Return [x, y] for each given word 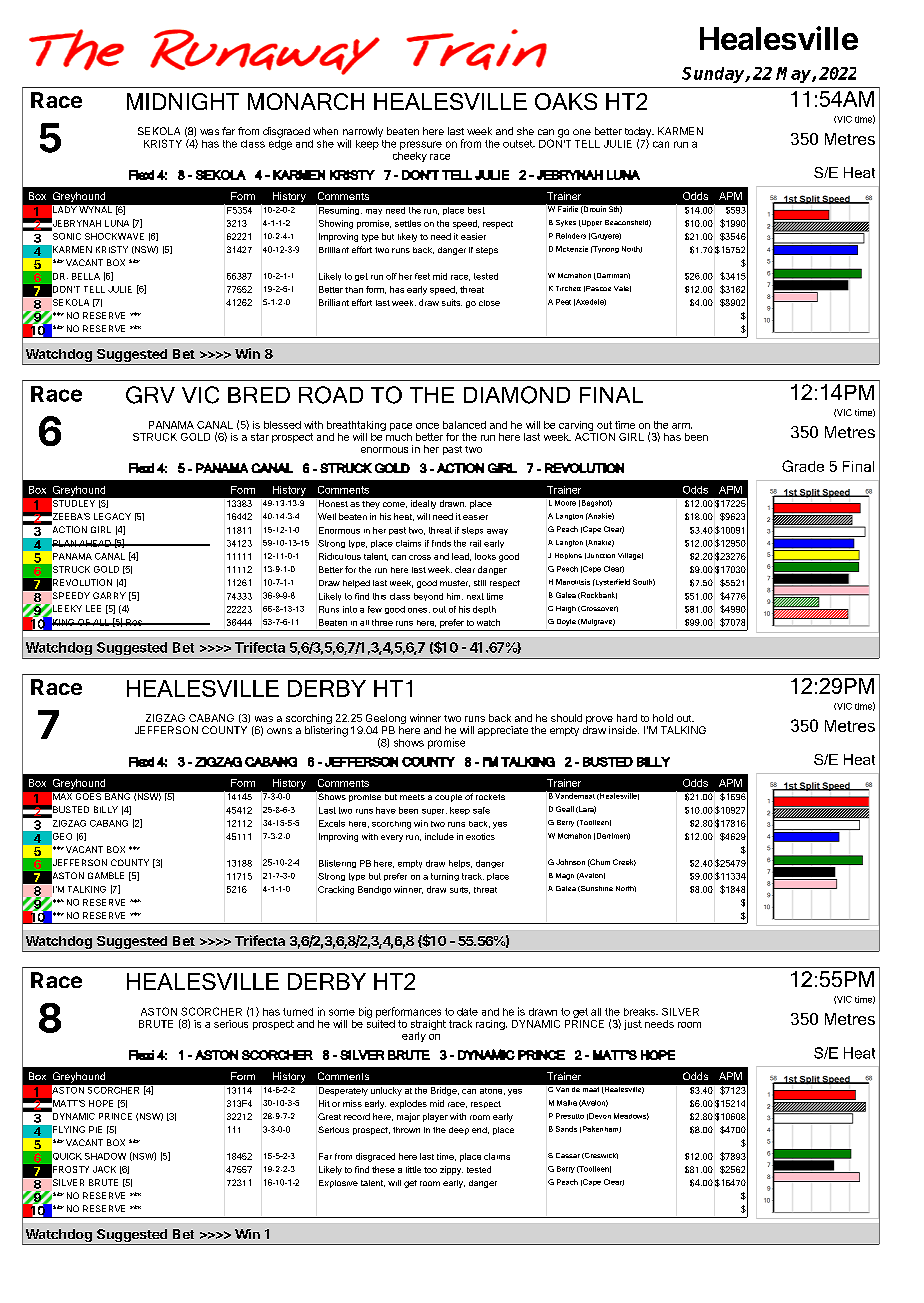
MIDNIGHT [183, 101]
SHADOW [105, 1156]
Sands [566, 1129]
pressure [421, 145]
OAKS [566, 101]
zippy [451, 1170]
